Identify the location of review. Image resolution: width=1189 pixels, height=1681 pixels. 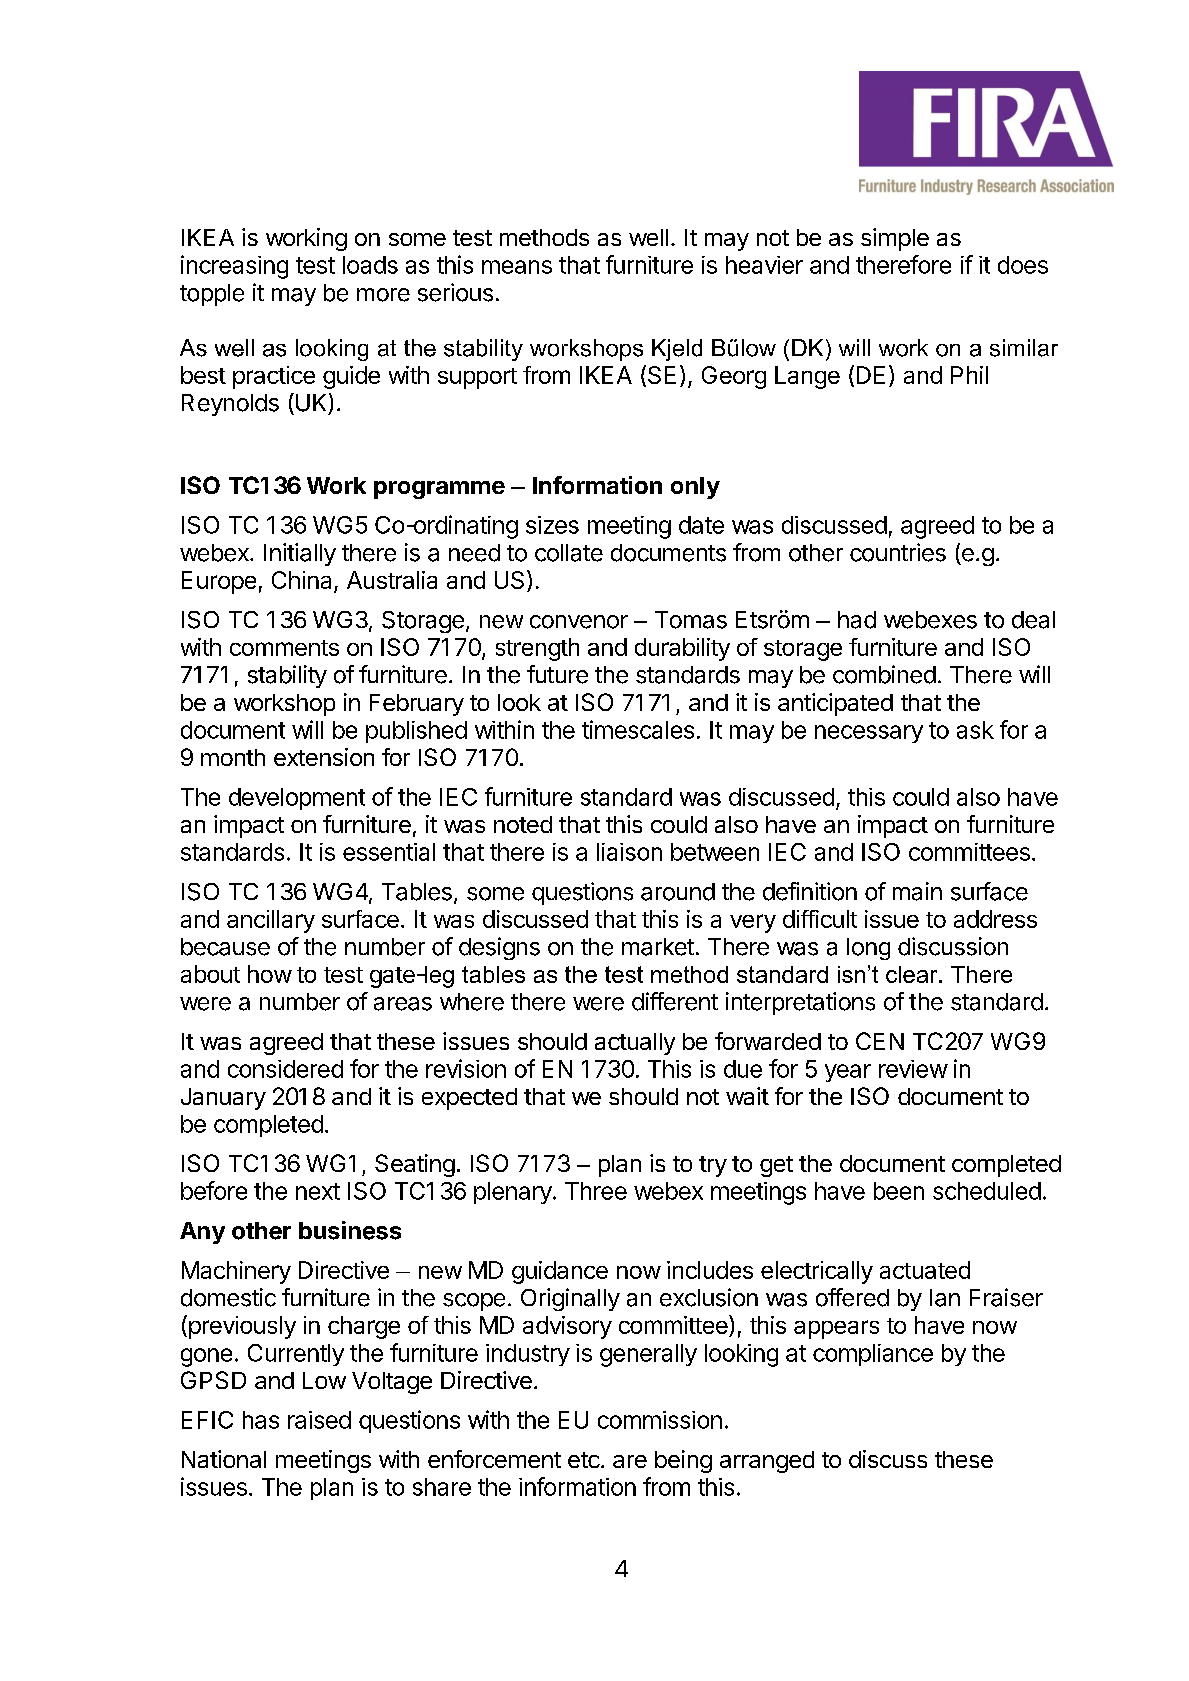
(913, 1069).
